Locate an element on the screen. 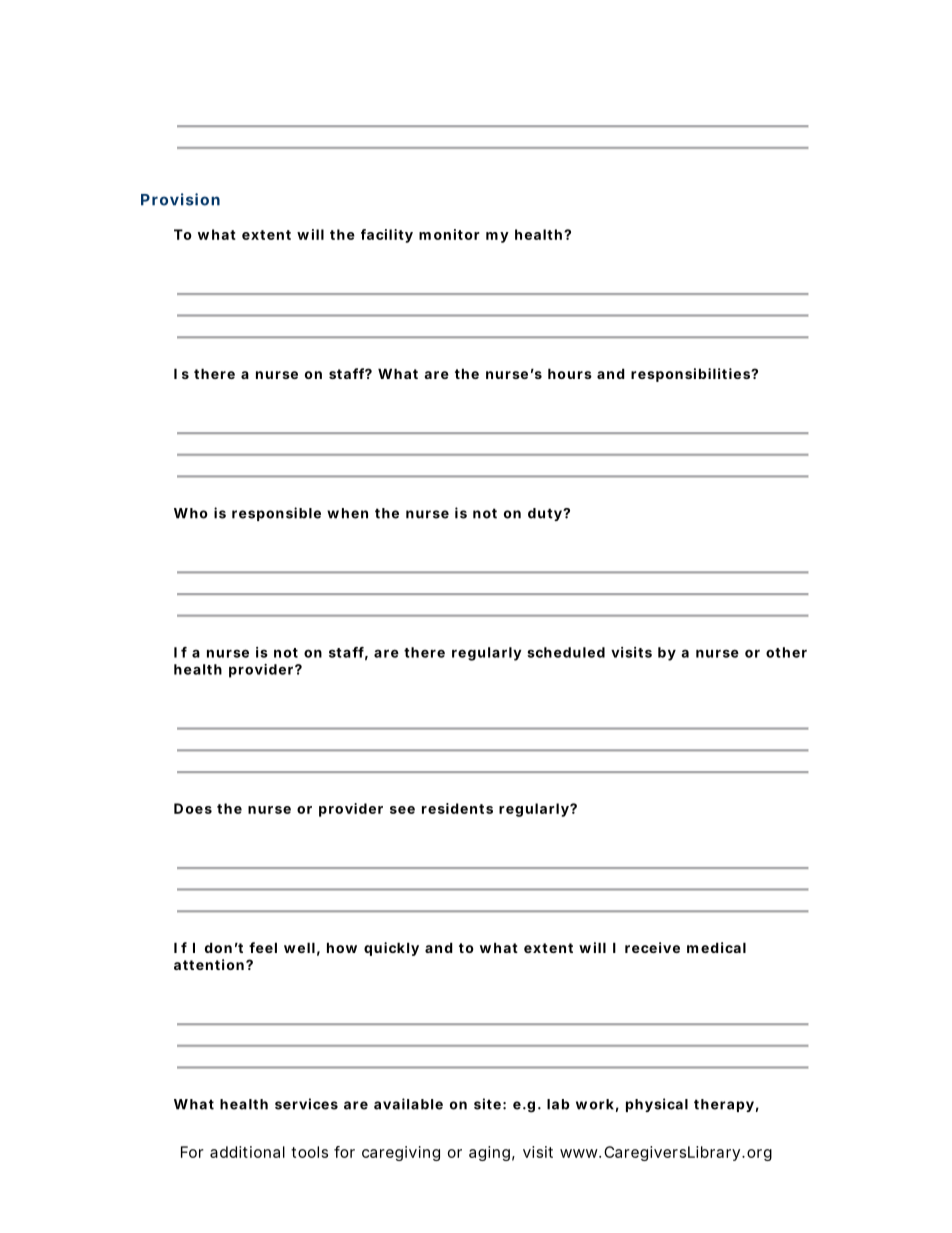  responsibilities is located at coordinates (691, 375).
